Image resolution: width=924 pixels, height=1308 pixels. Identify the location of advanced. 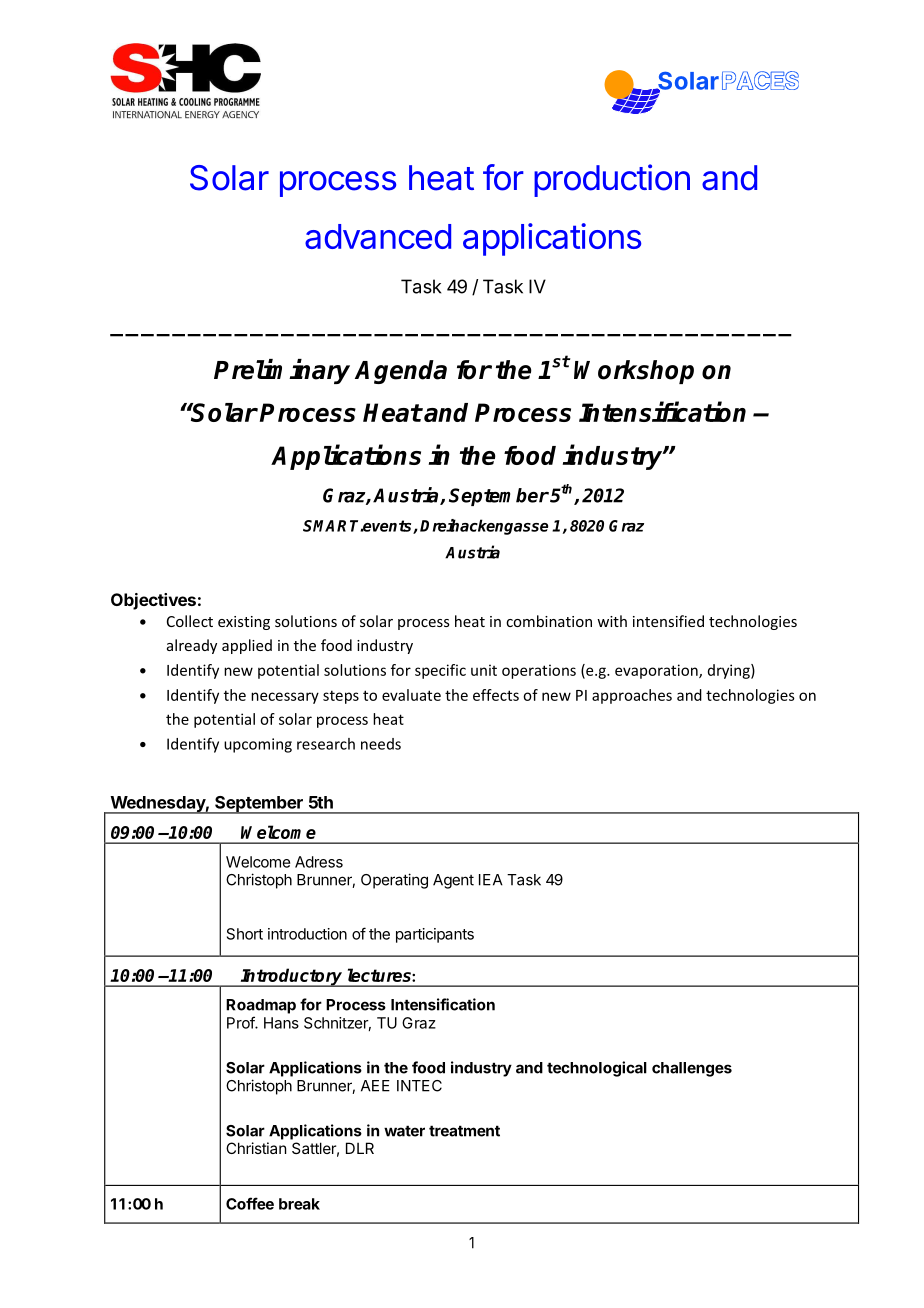
(378, 236).
